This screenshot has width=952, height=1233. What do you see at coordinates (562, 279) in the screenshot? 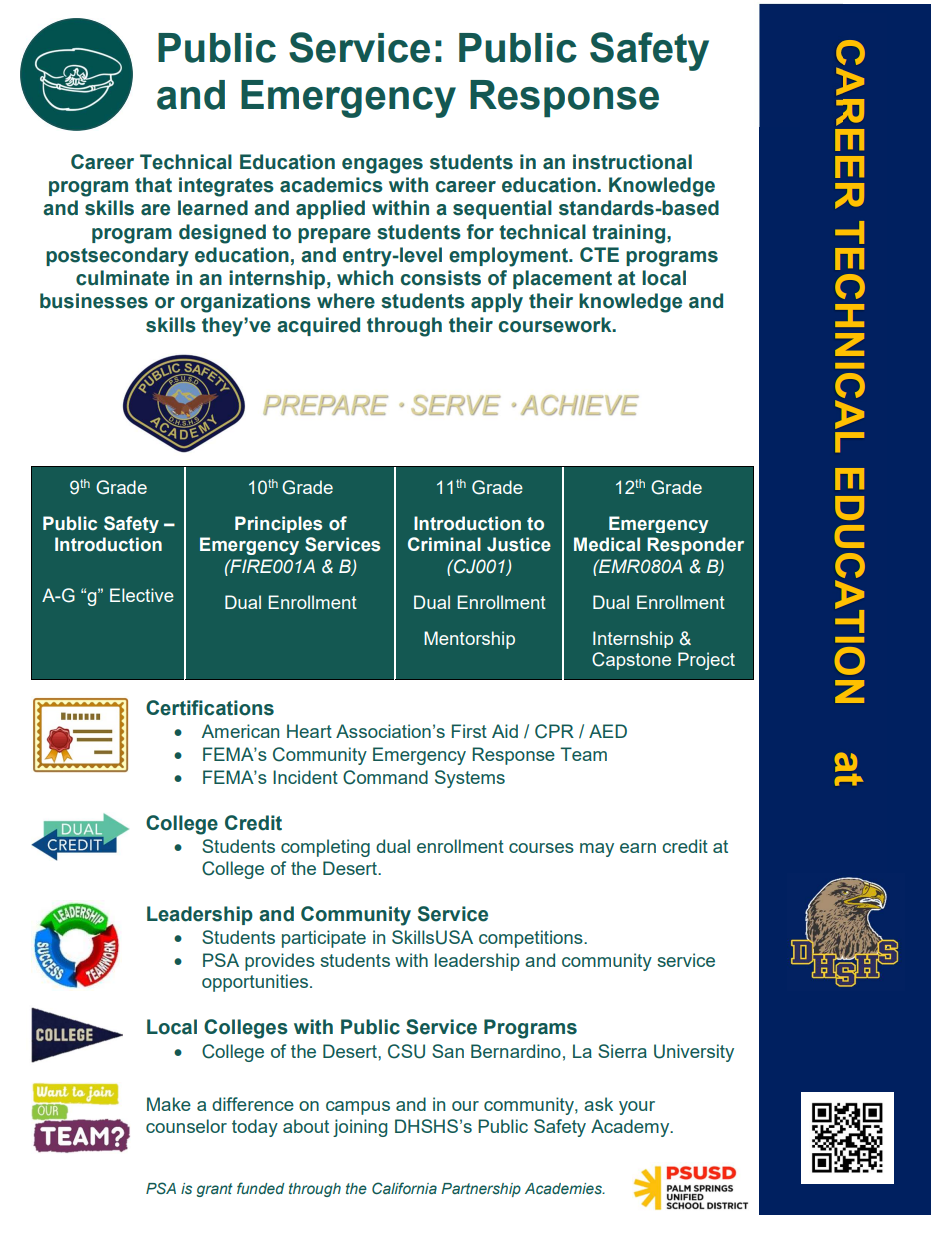
I see `placement` at bounding box center [562, 279].
